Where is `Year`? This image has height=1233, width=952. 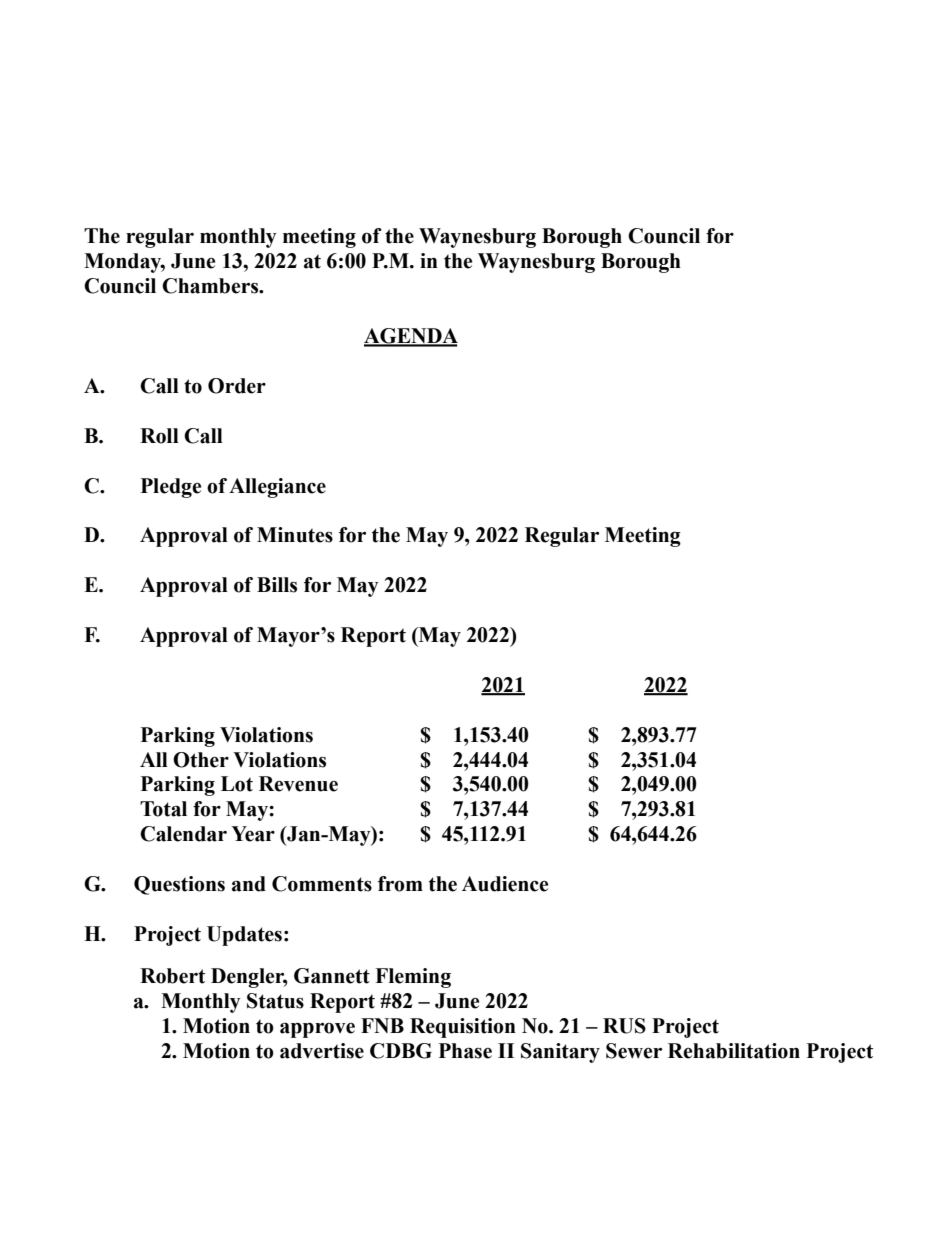 Year is located at coordinates (253, 834).
